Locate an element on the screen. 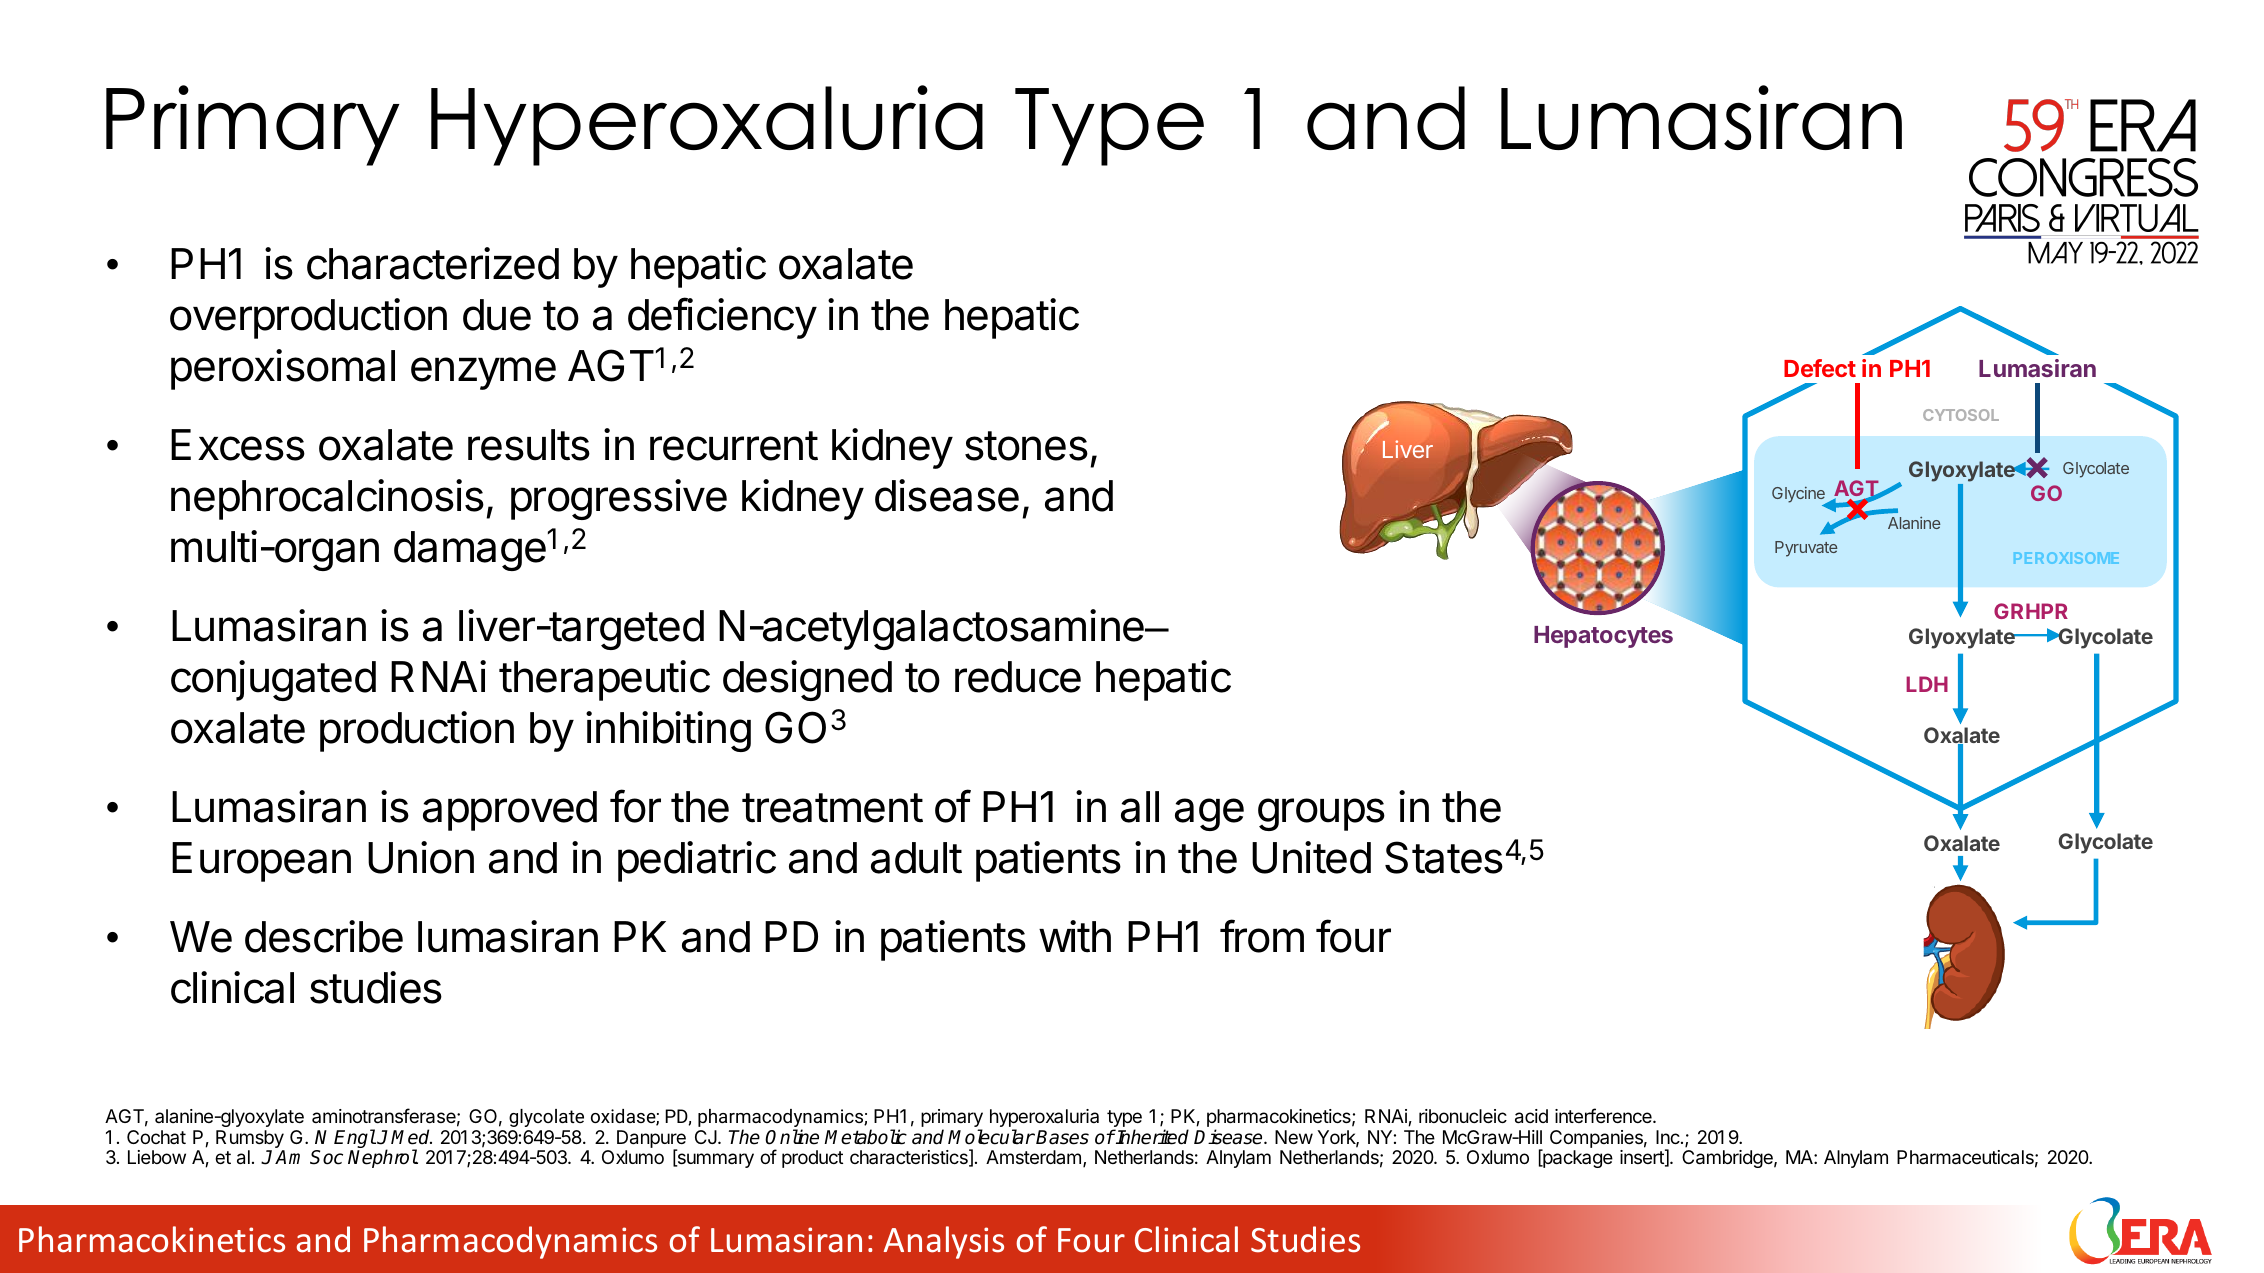 The width and height of the screenshot is (2264, 1273). due is located at coordinates (497, 315).
